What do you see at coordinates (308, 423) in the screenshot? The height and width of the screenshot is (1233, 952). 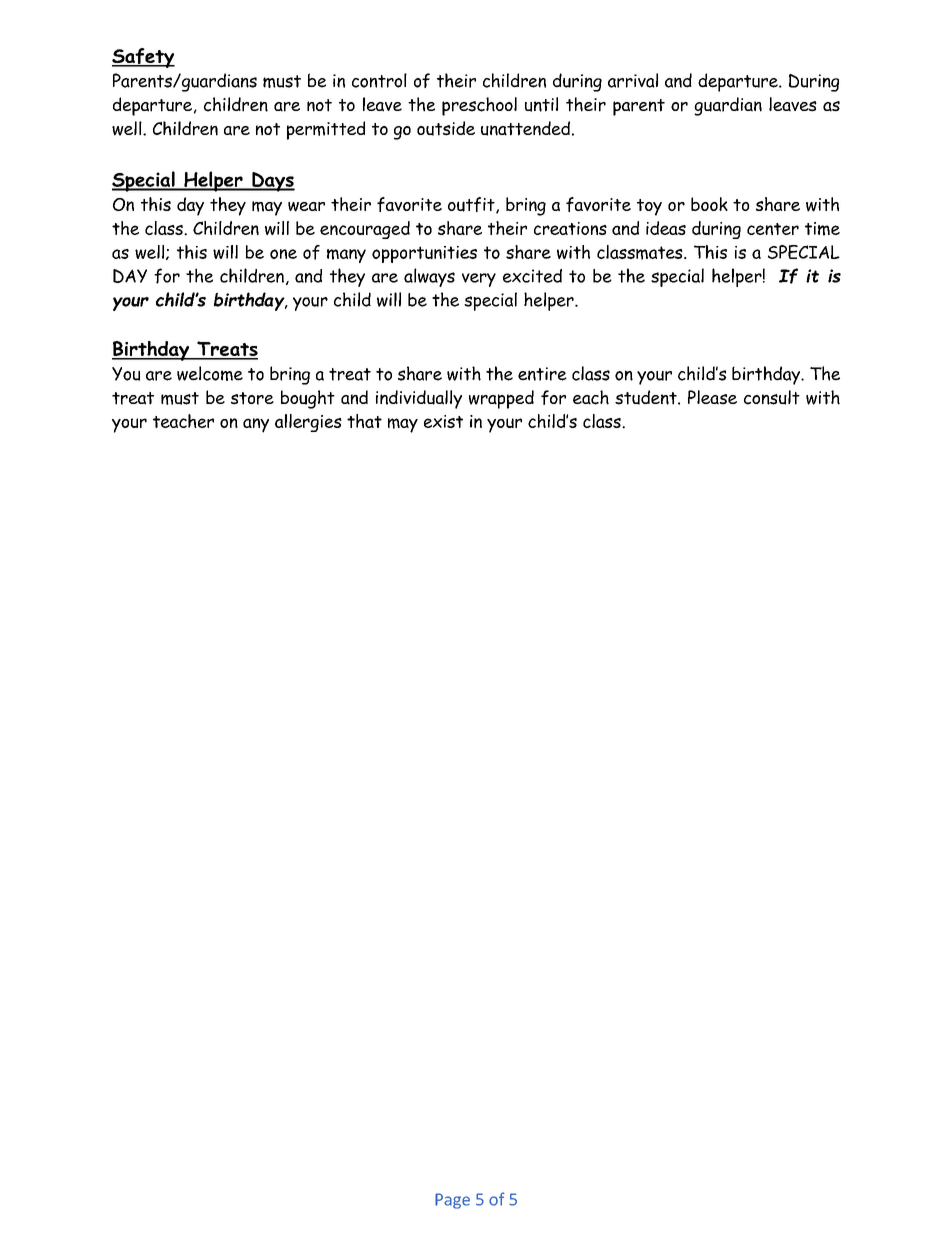 I see `allergies` at bounding box center [308, 423].
